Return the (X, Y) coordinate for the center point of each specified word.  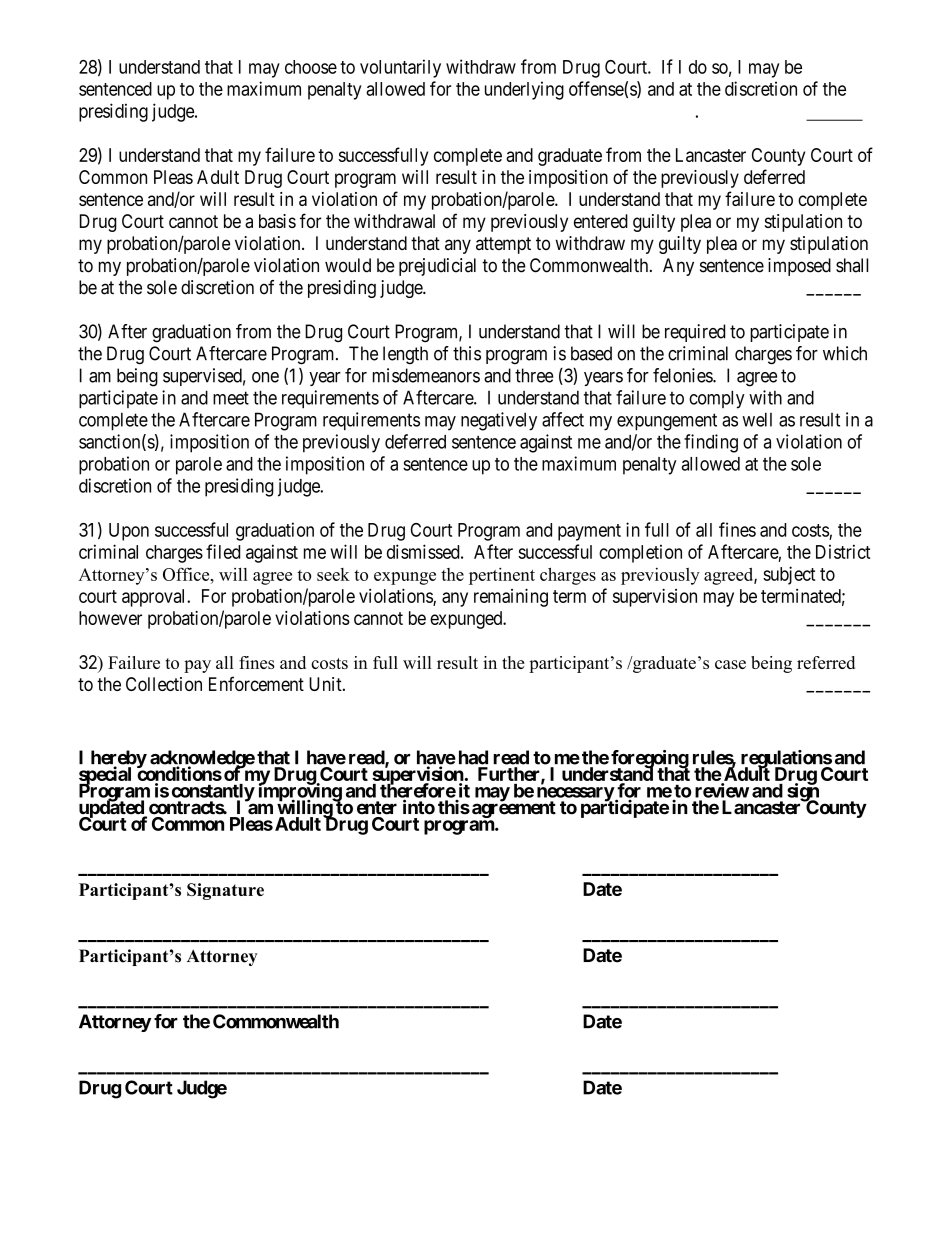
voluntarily (400, 68)
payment (589, 532)
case (730, 664)
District (843, 551)
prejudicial (437, 267)
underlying (524, 90)
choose (311, 67)
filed (223, 551)
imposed (799, 267)
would (348, 265)
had (473, 757)
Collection (164, 684)
